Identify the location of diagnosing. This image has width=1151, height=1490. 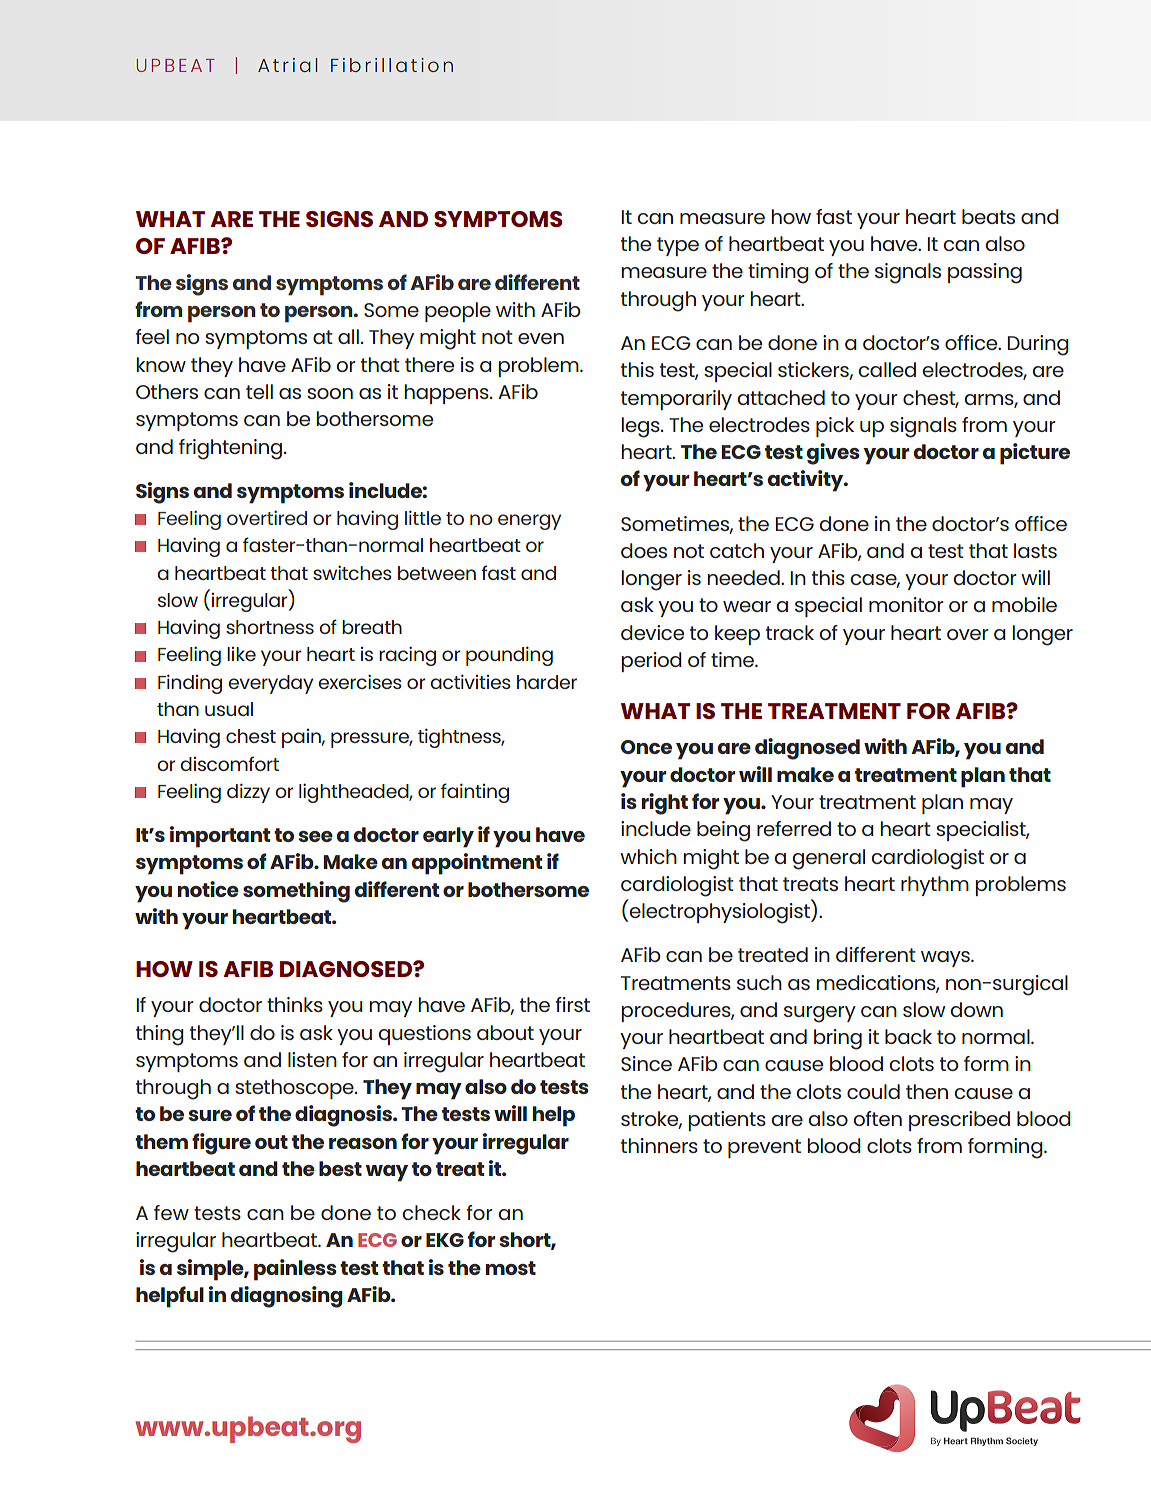
(287, 1297).
